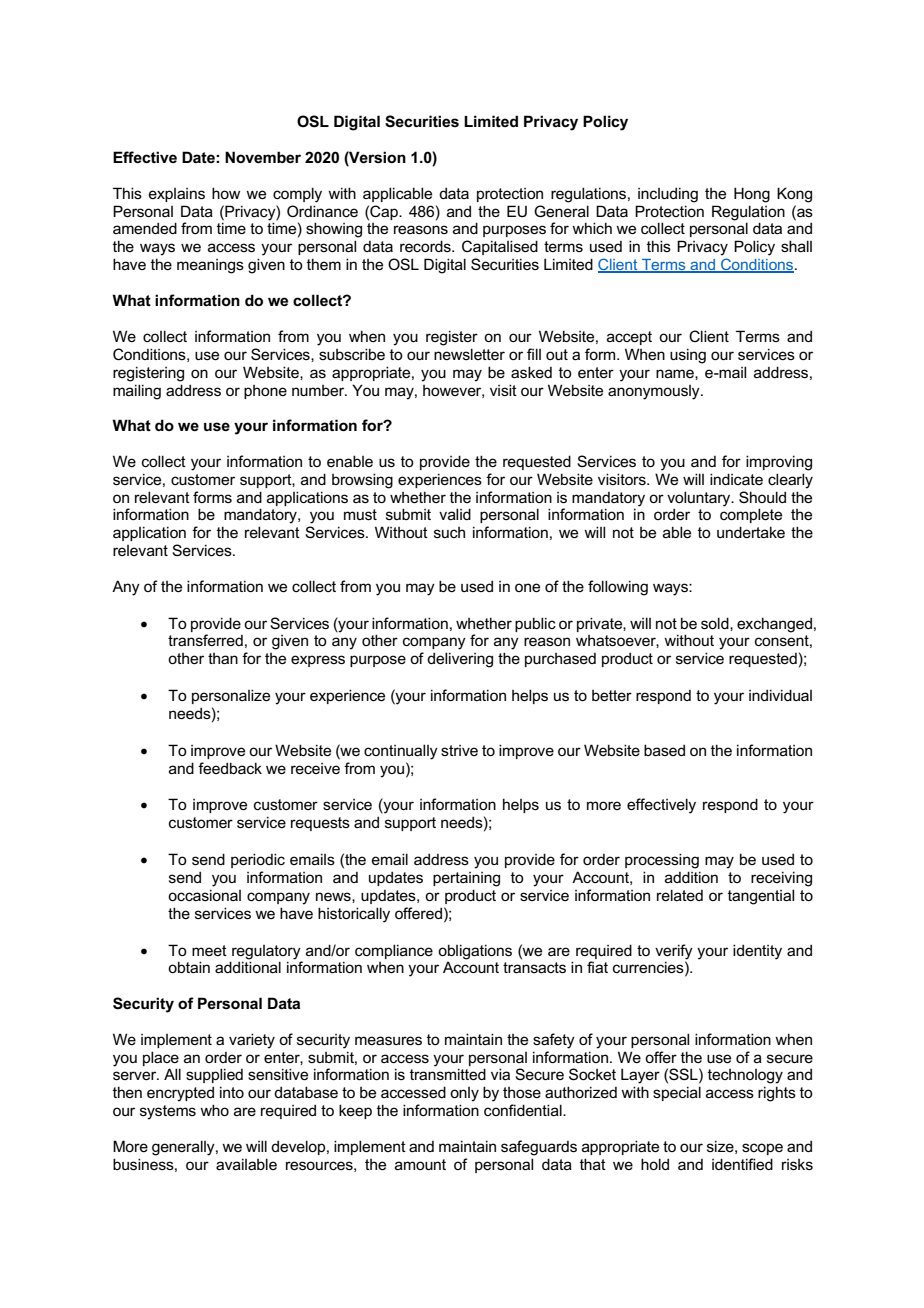 Image resolution: width=924 pixels, height=1308 pixels. Describe the element at coordinates (230, 768) in the document. I see `feedback` at that location.
